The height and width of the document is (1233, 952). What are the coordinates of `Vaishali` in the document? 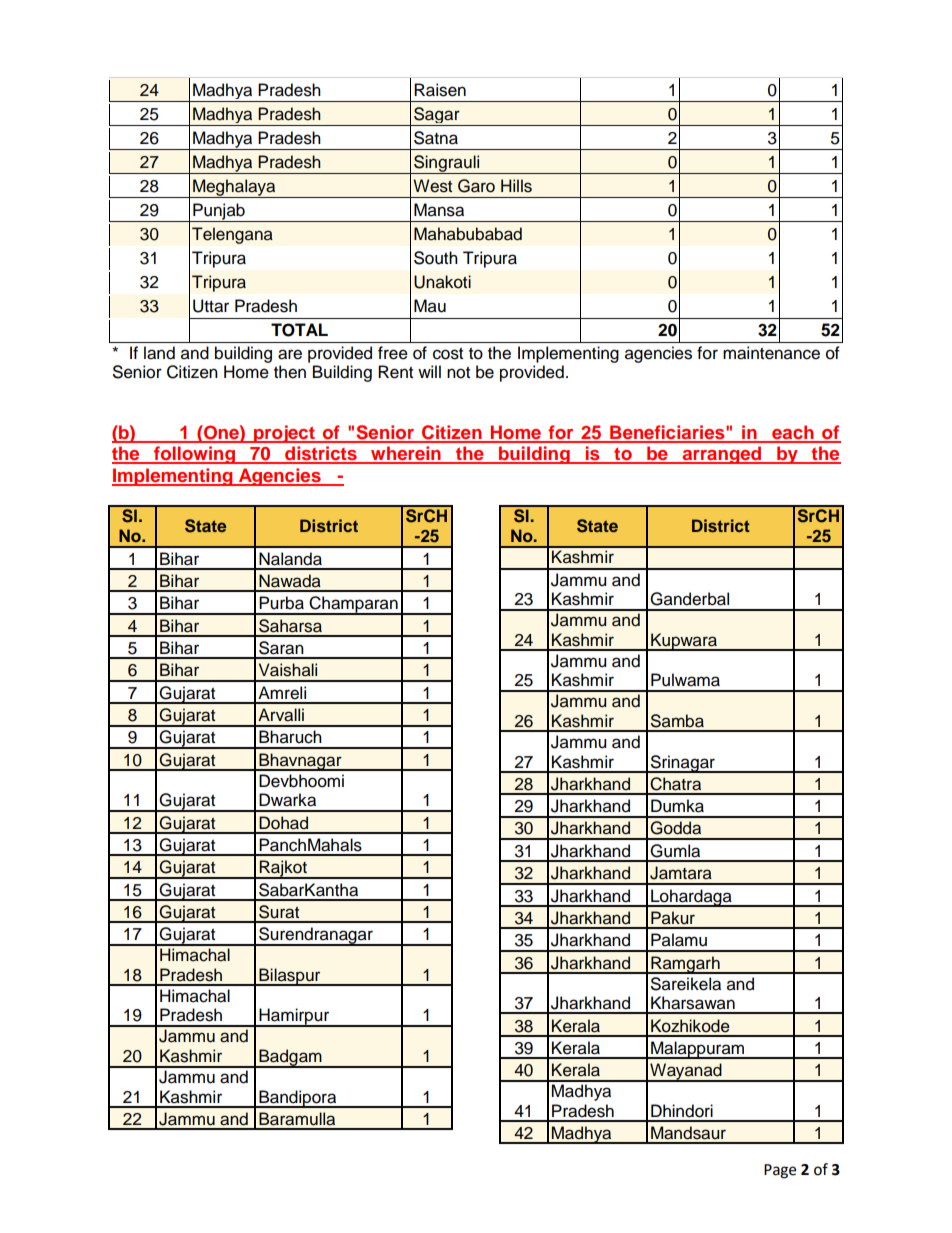 It's located at (288, 670).
